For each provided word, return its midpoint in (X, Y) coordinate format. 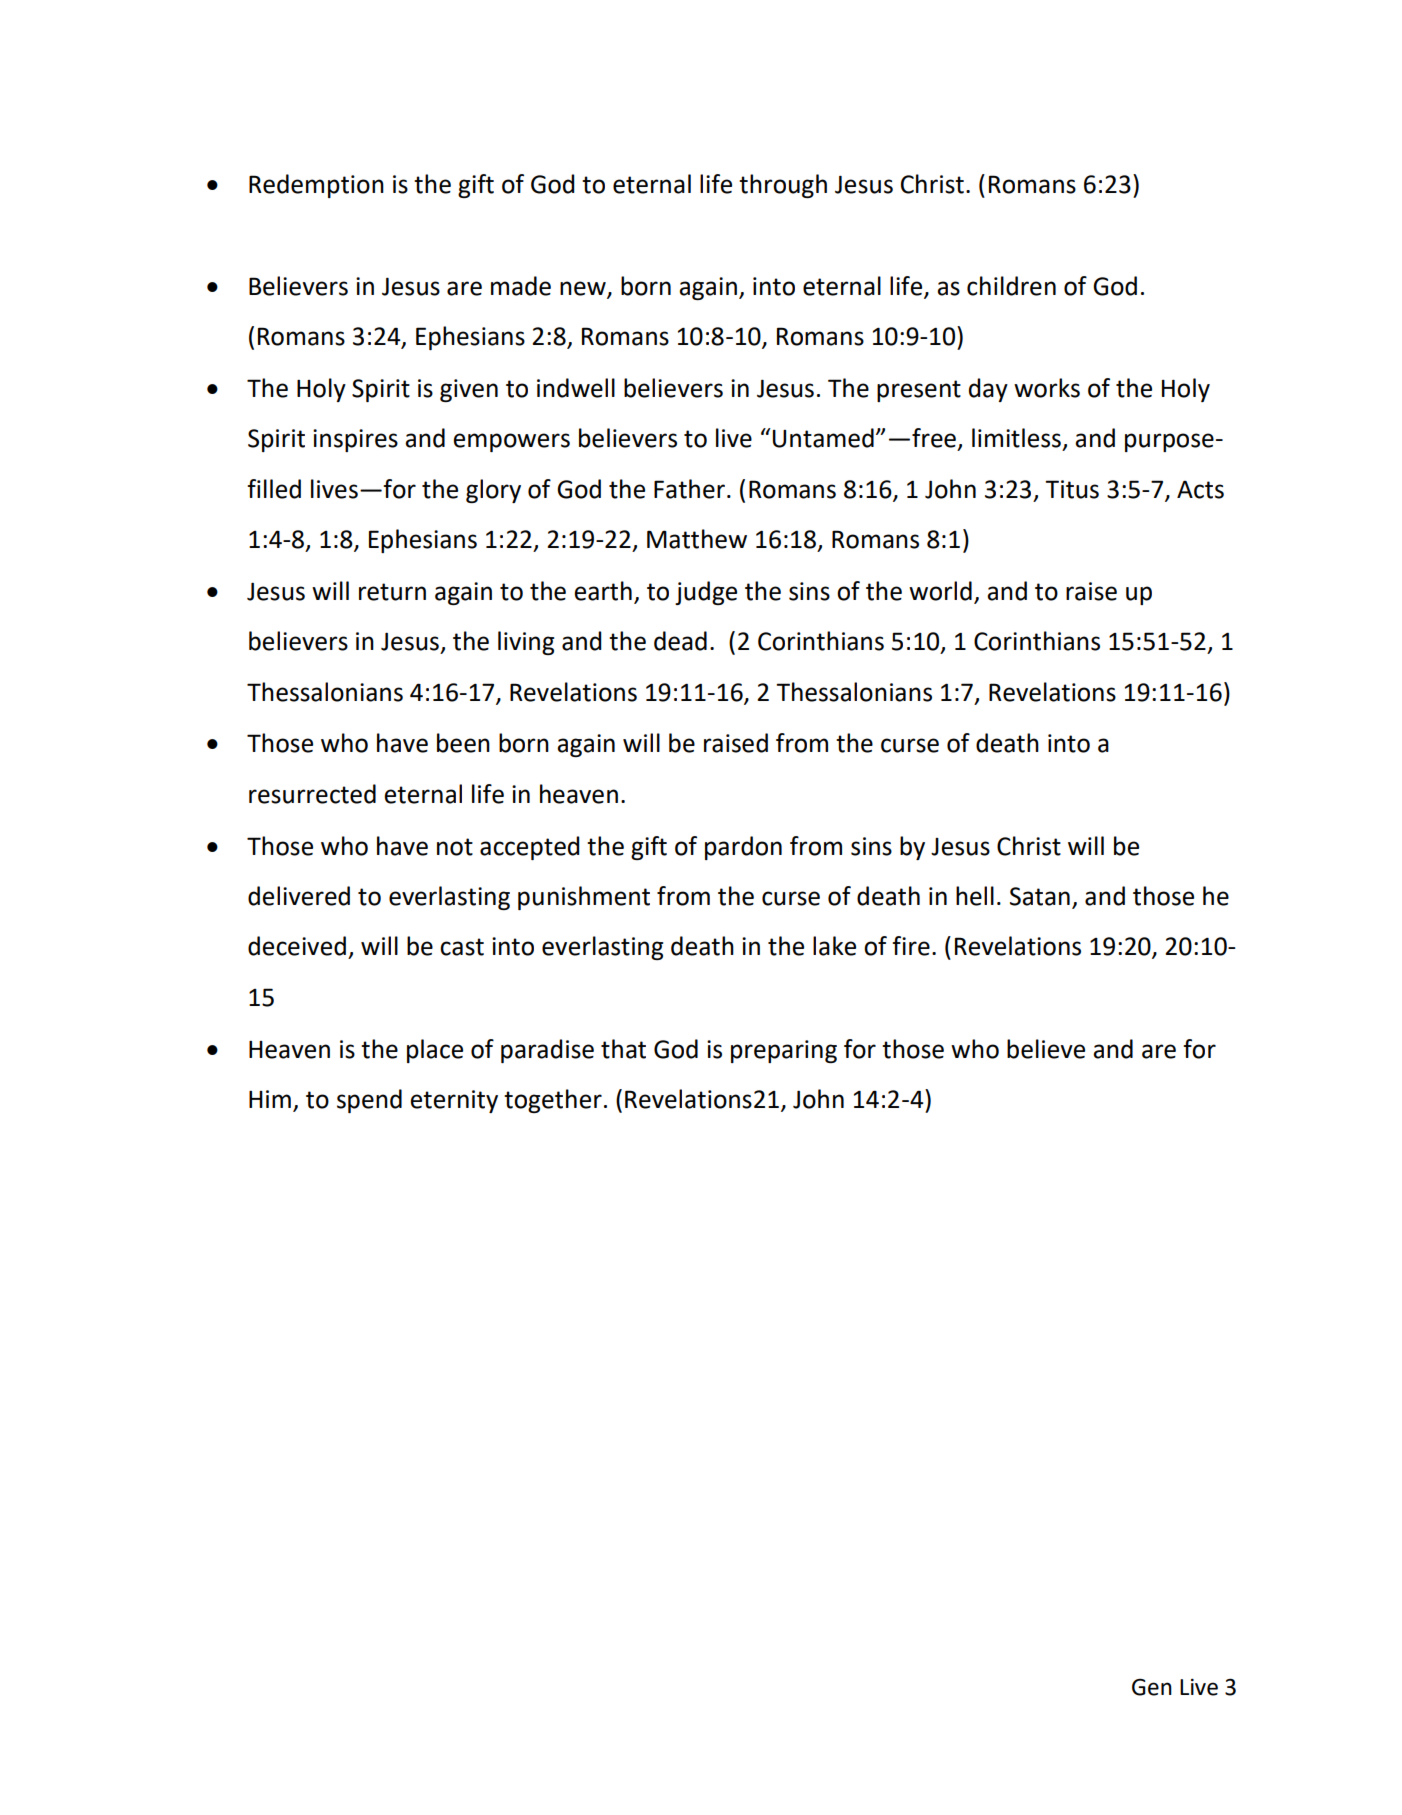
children (1011, 286)
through (783, 186)
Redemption (316, 186)
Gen (1152, 1687)
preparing (784, 1051)
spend (369, 1101)
